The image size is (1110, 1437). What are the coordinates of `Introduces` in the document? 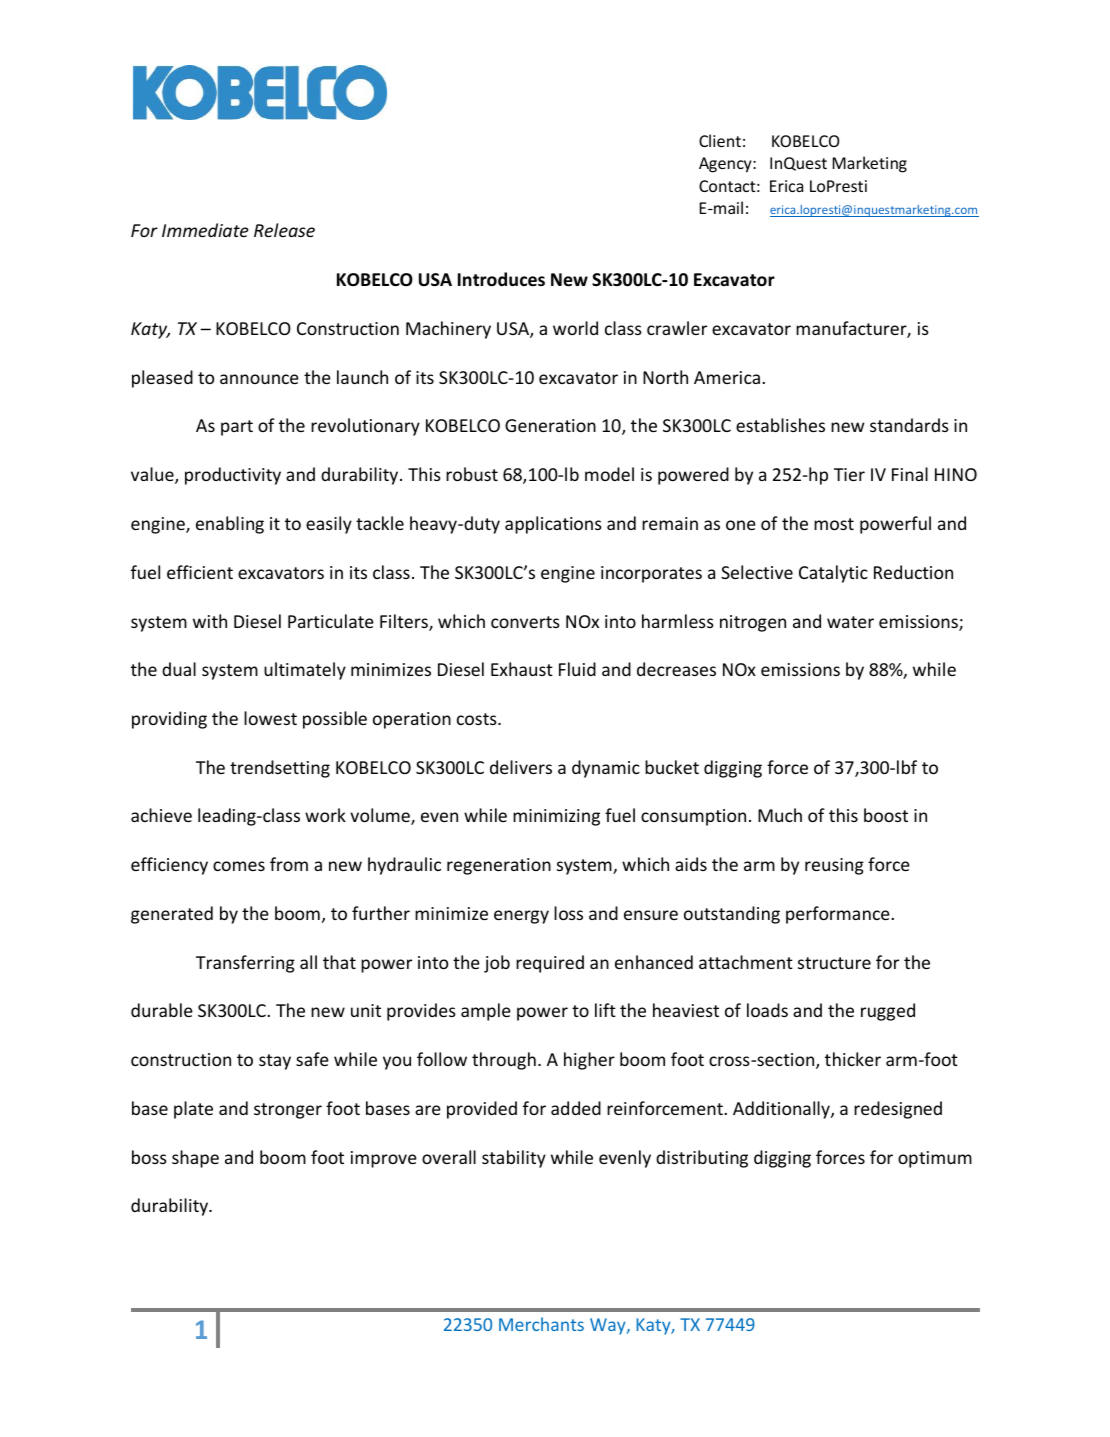 It's located at (501, 279).
